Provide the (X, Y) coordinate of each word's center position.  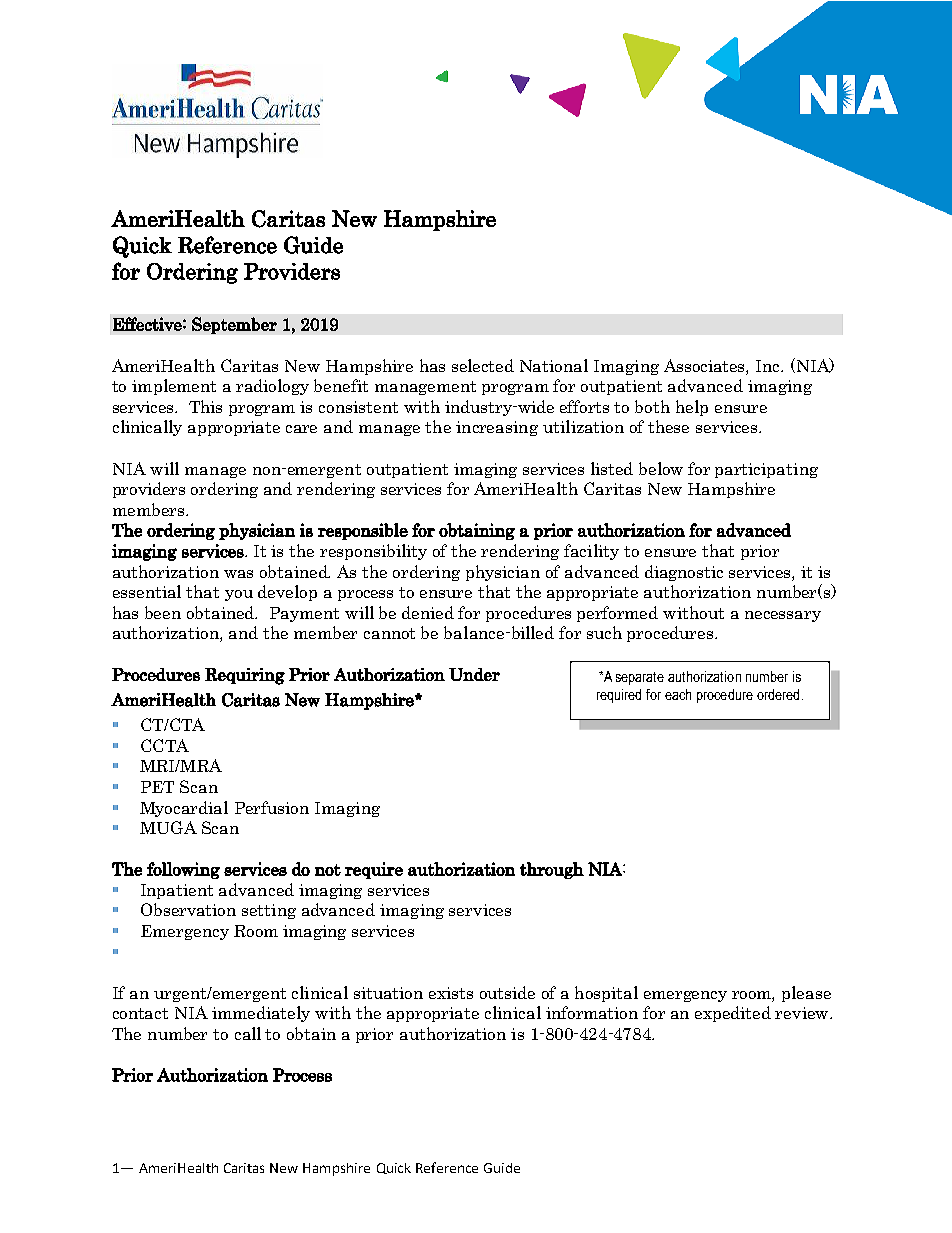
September (234, 325)
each (678, 694)
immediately (261, 1014)
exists (451, 993)
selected (483, 365)
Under (474, 674)
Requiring (245, 676)
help (692, 408)
